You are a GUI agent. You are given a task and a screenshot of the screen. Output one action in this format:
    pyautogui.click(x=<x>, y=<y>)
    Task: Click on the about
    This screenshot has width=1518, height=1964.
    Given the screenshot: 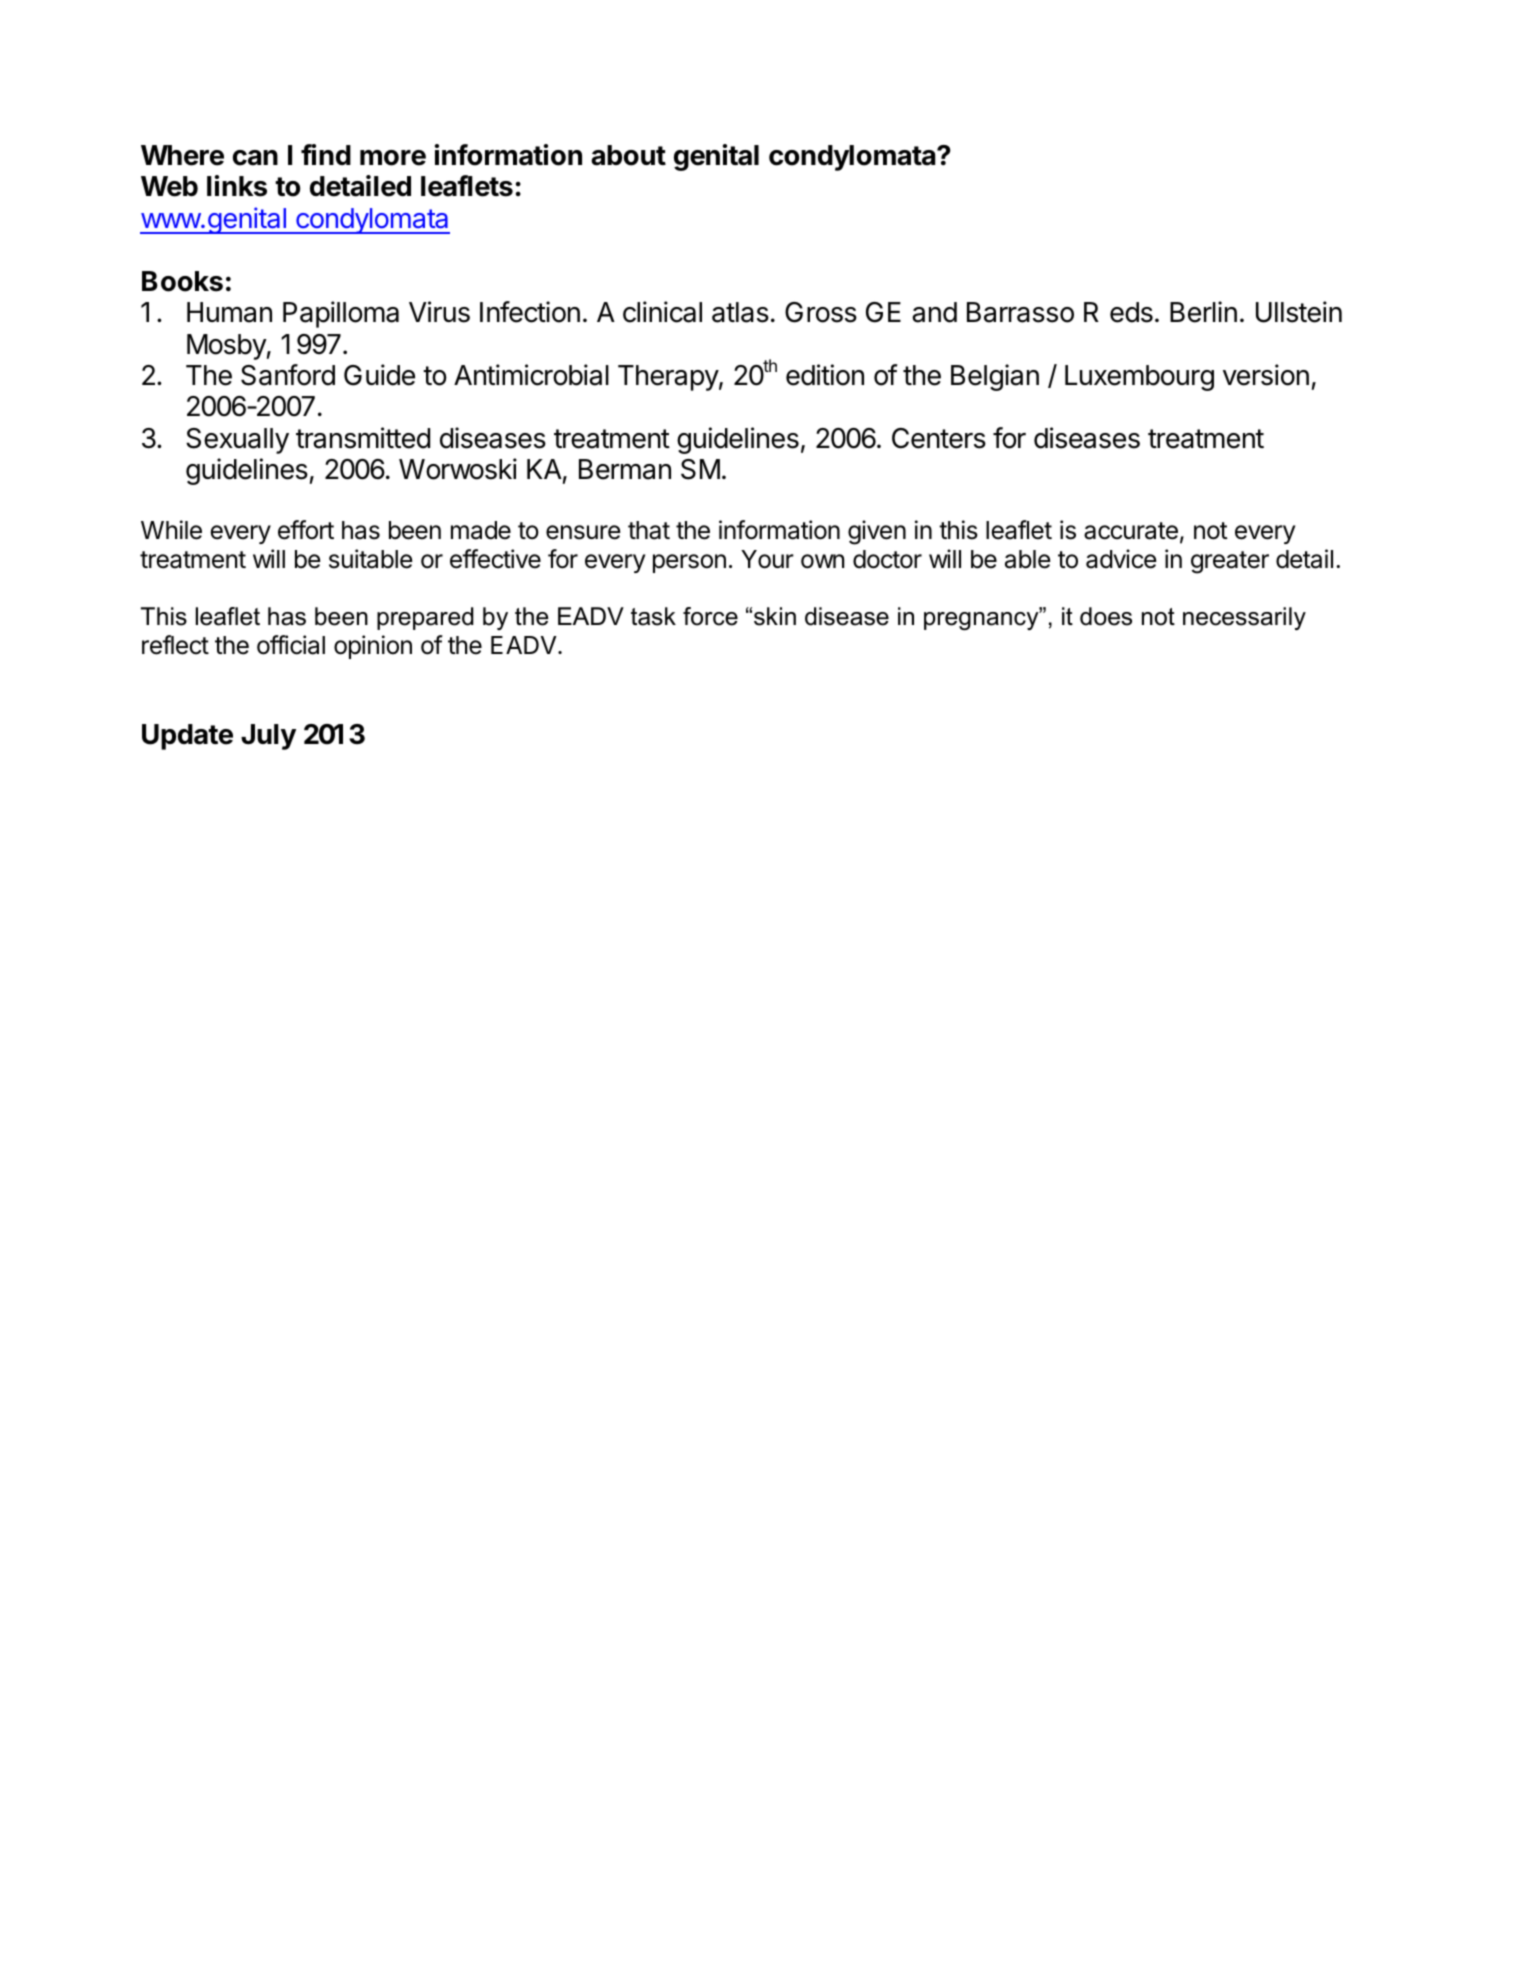 What is the action you would take?
    pyautogui.click(x=628, y=155)
